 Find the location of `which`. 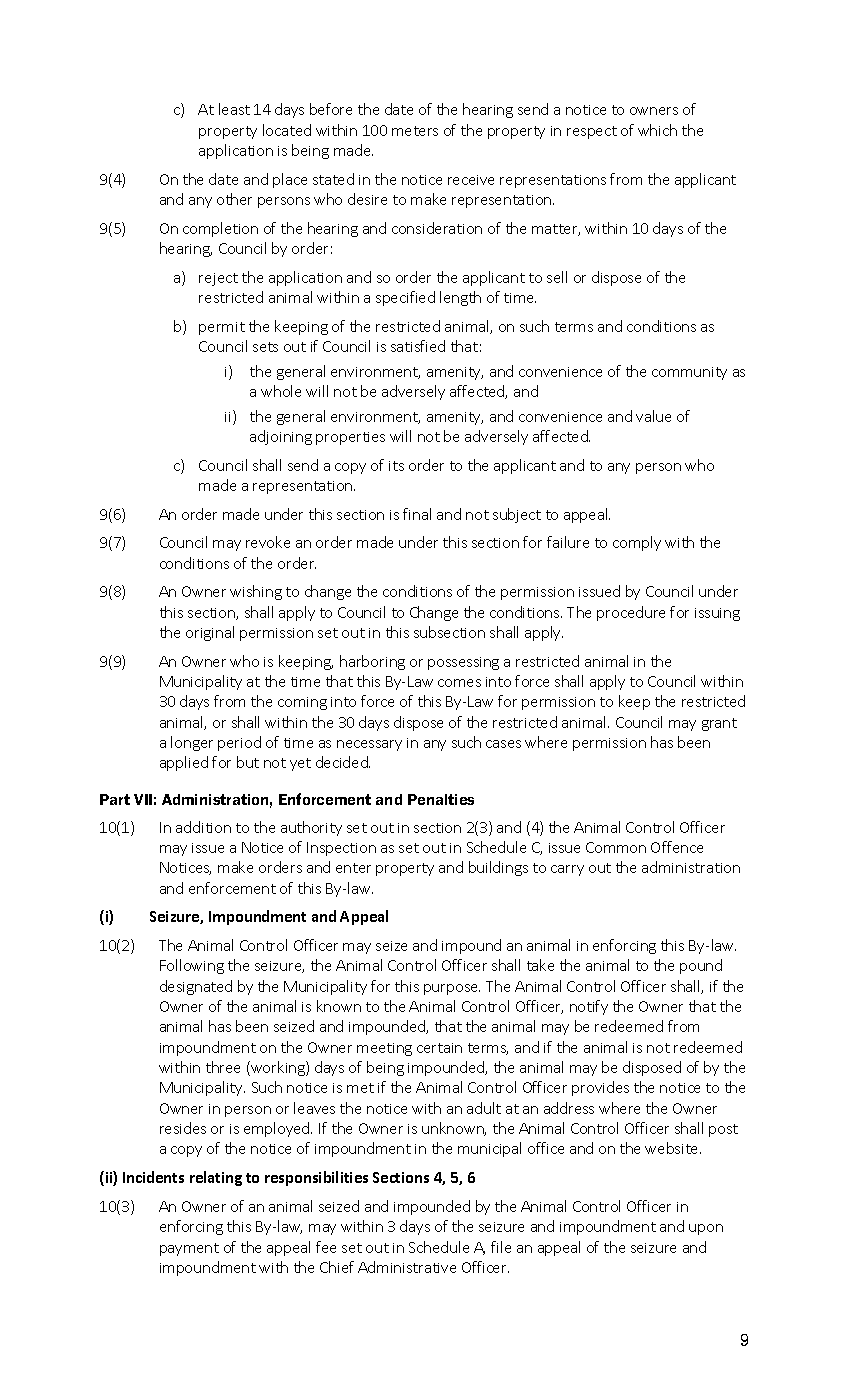

which is located at coordinates (657, 130).
